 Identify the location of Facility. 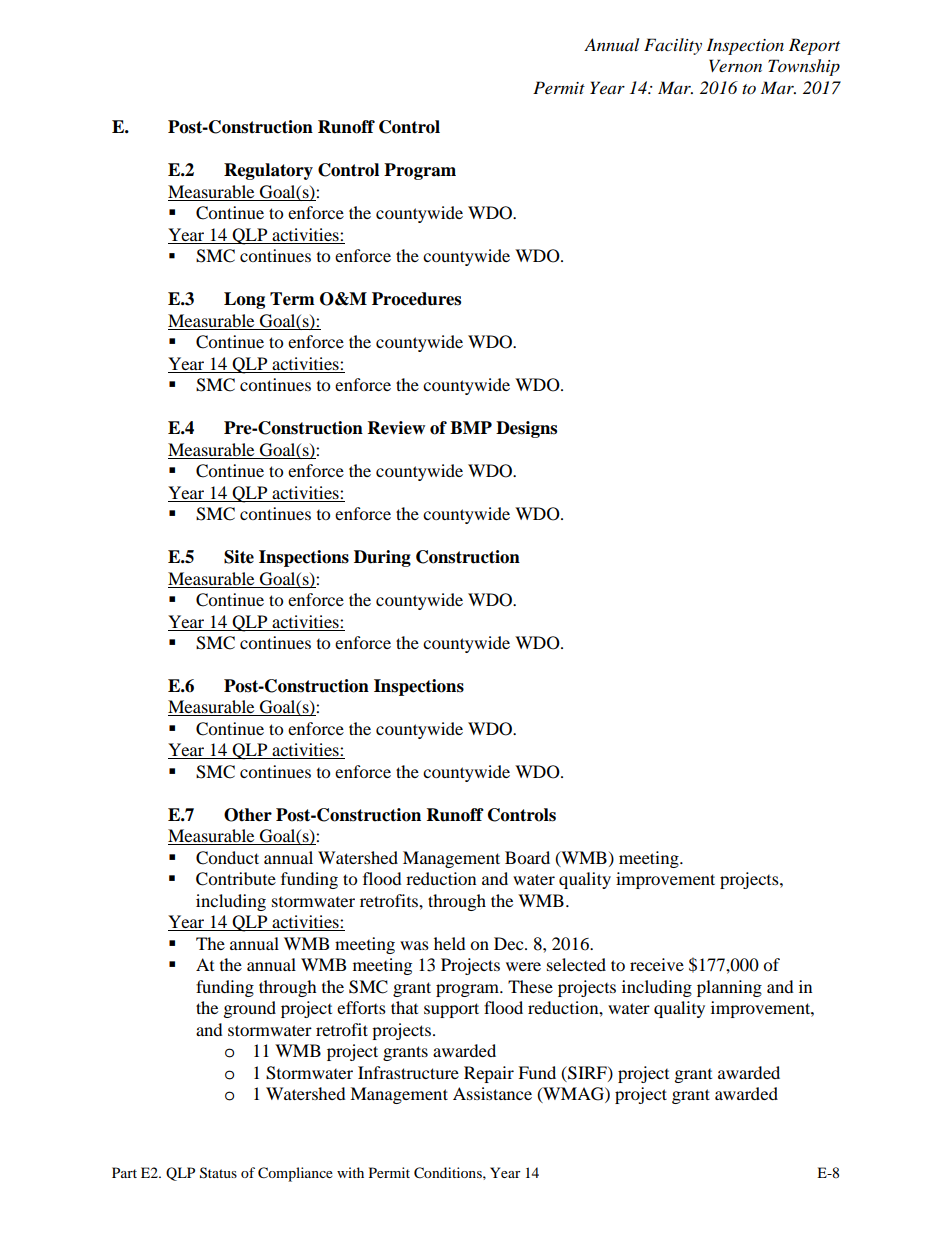
(673, 46).
